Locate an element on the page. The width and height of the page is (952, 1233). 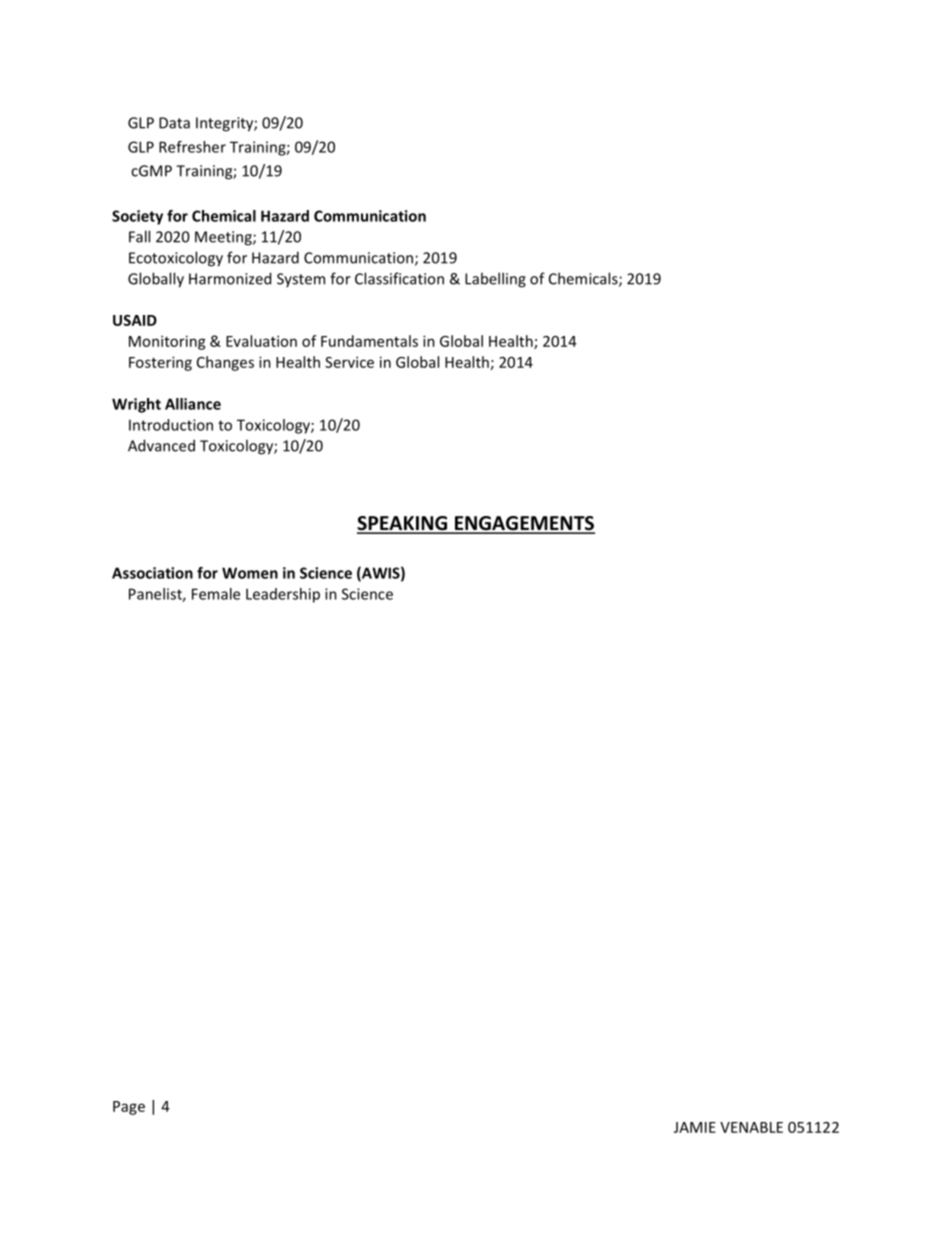
Advanced is located at coordinates (161, 445).
